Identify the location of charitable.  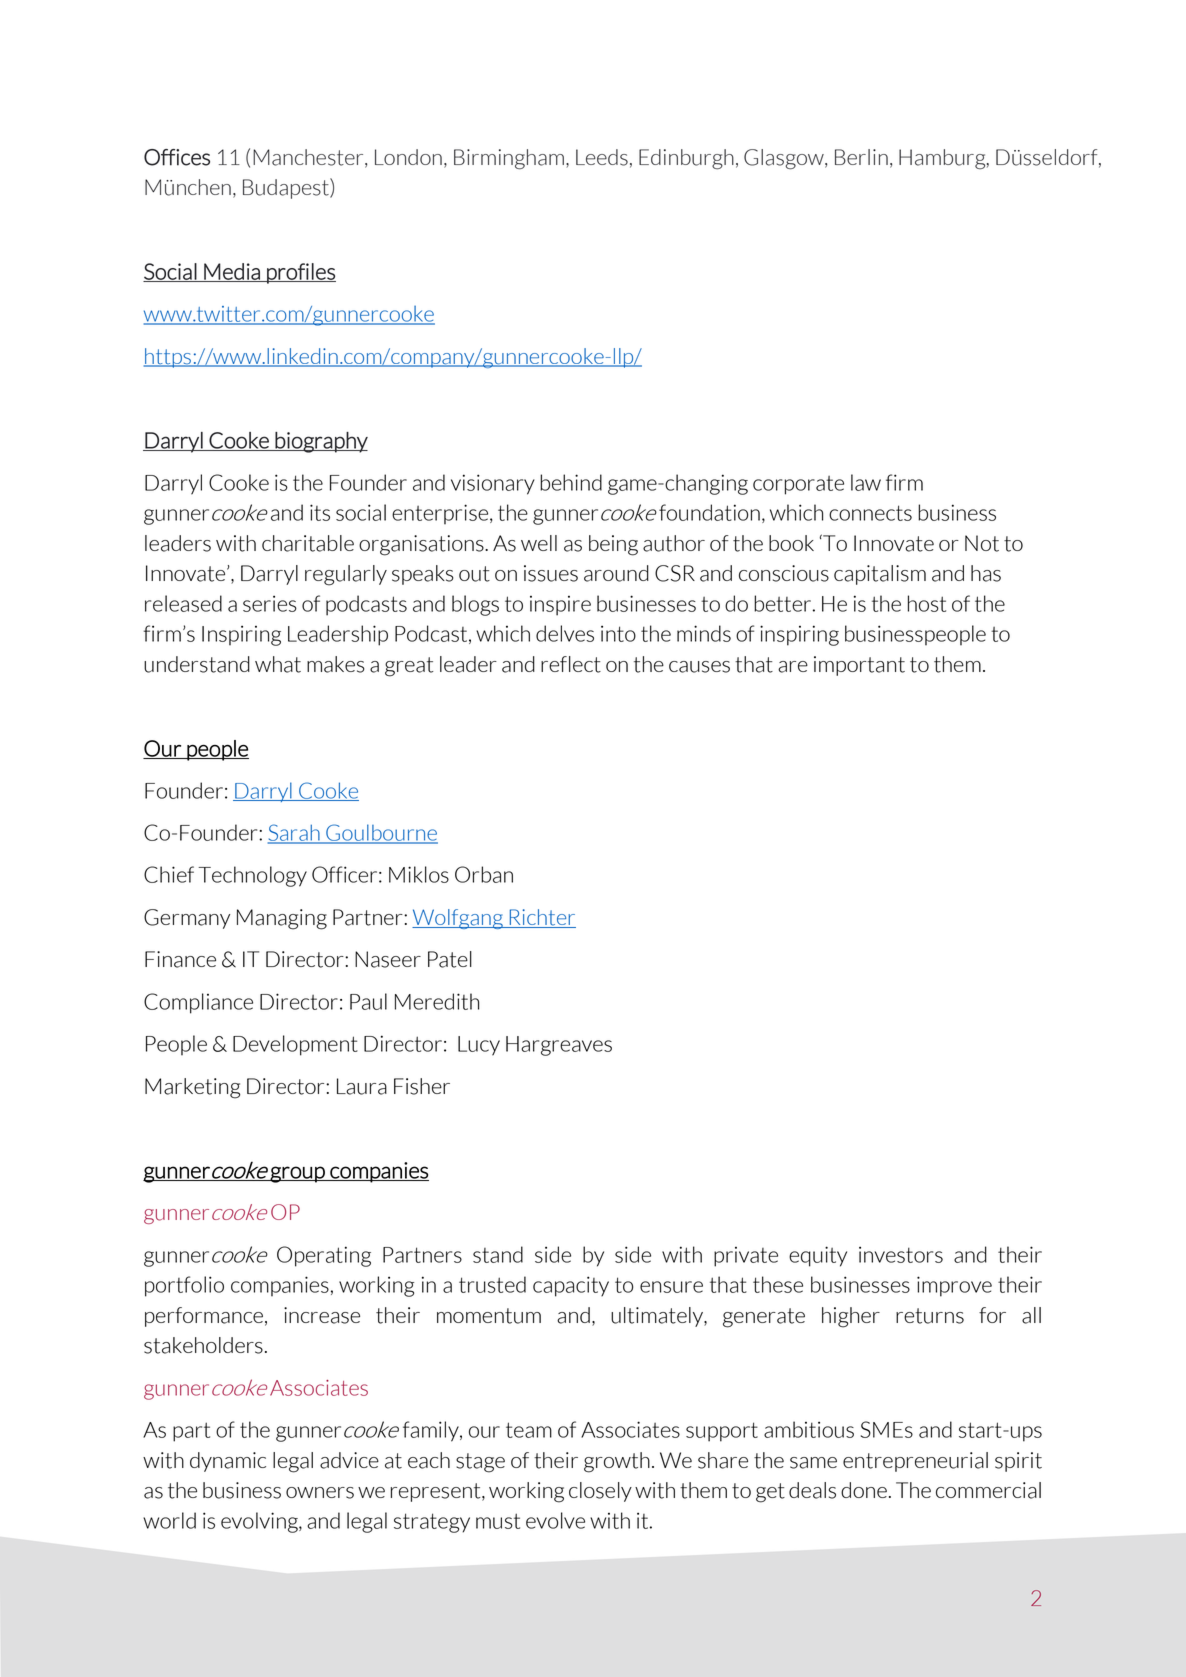
(308, 543).
